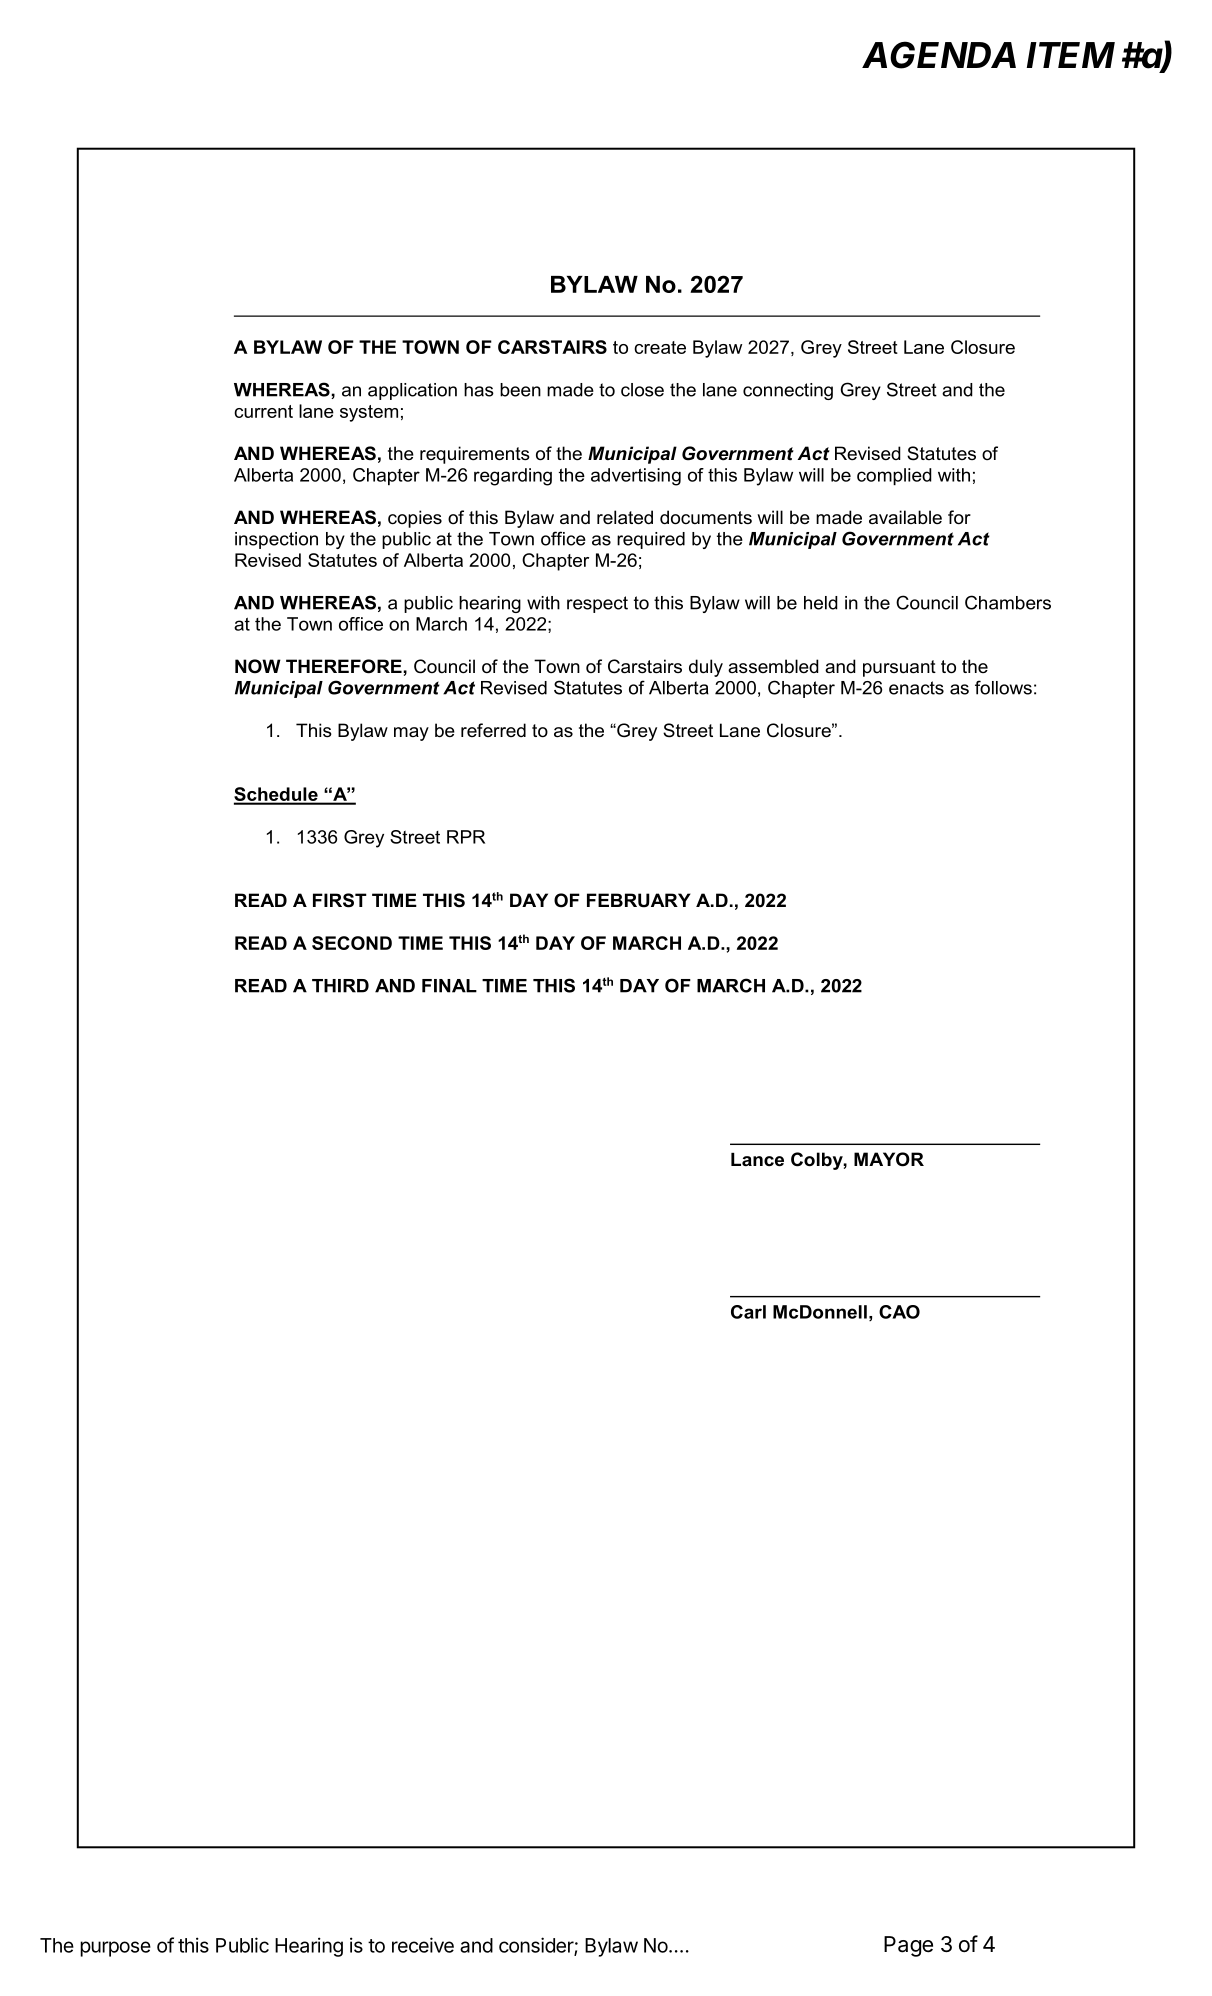  What do you see at coordinates (340, 986) in the screenshot?
I see `THIRD` at bounding box center [340, 986].
